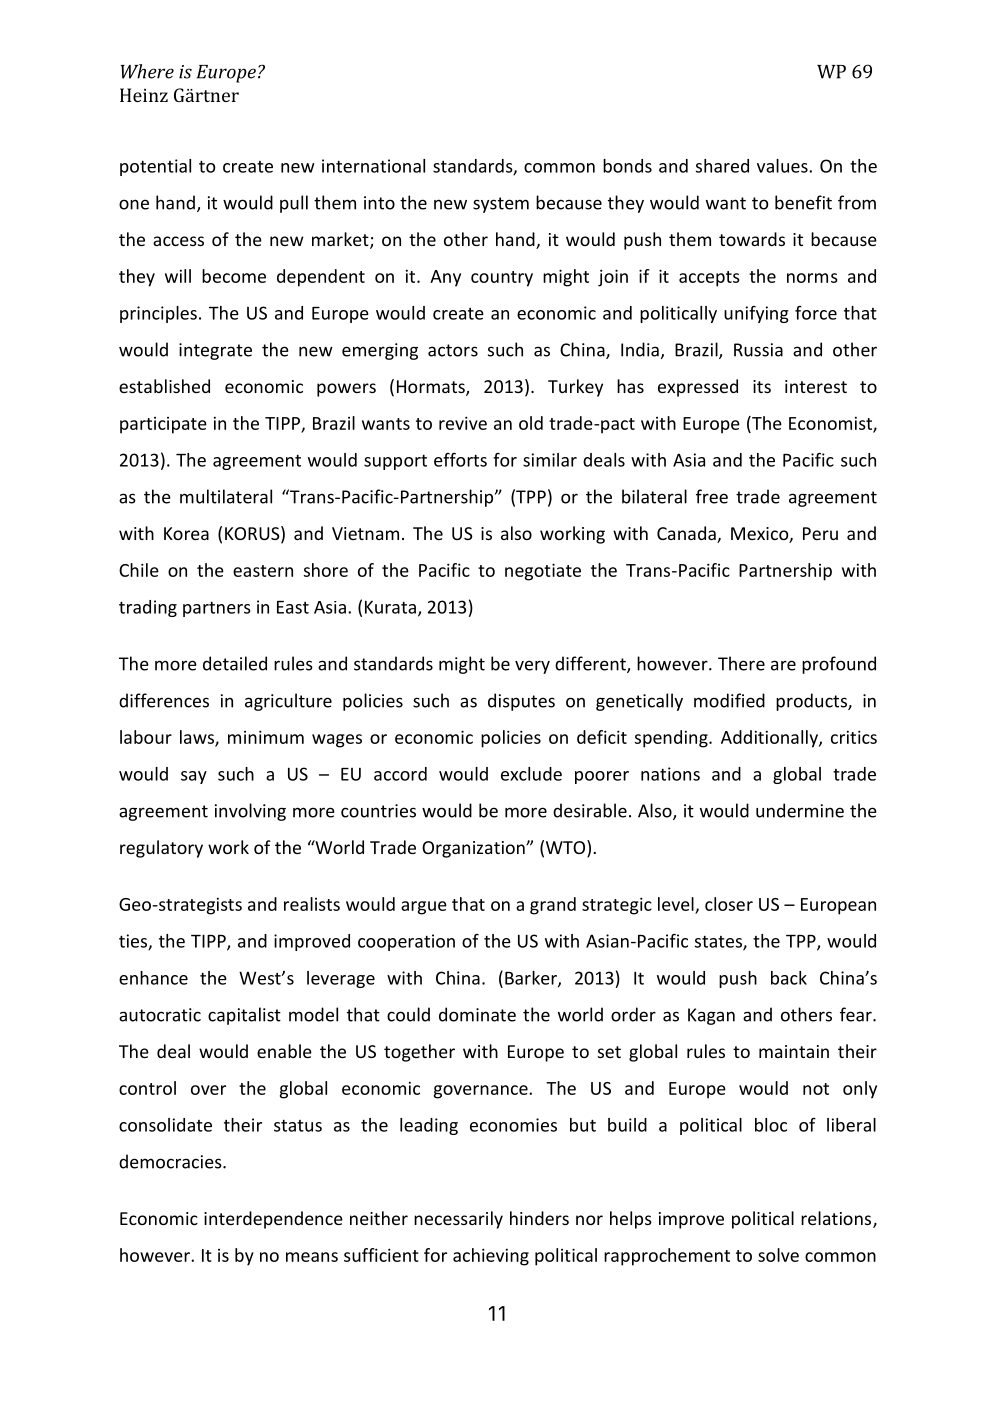 The height and width of the screenshot is (1408, 996). I want to click on back, so click(789, 978).
